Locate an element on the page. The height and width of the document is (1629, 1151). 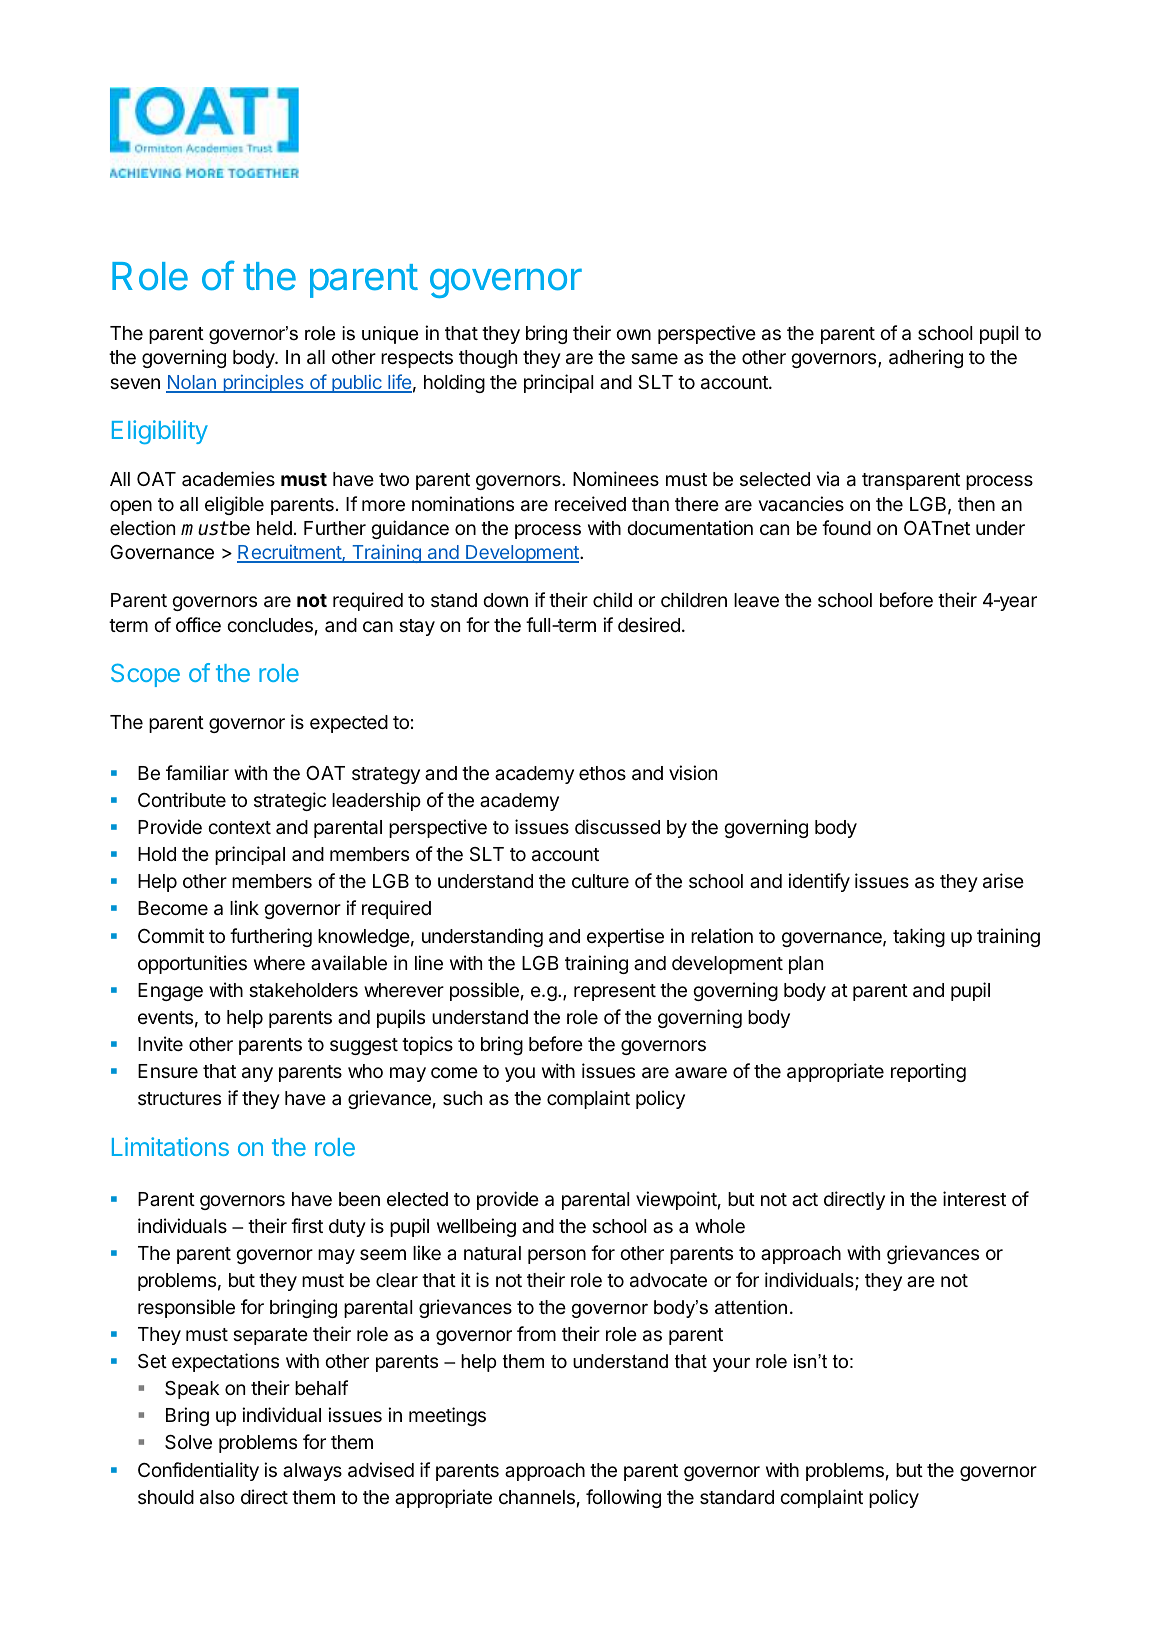
principles is located at coordinates (263, 383).
